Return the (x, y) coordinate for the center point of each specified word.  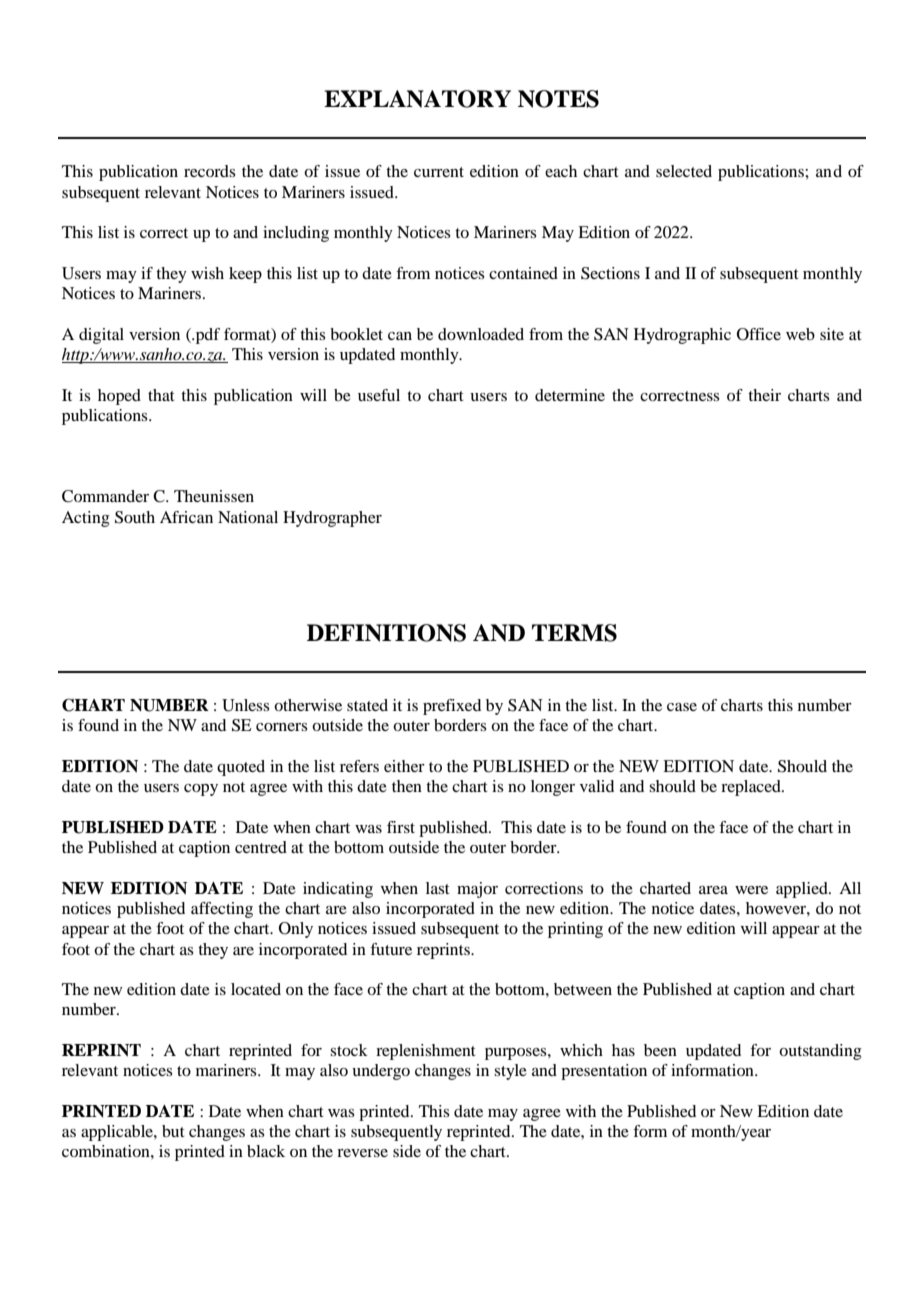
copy (201, 790)
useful (379, 395)
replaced (752, 788)
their (764, 395)
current (439, 172)
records (210, 171)
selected (684, 171)
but (173, 1131)
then (407, 786)
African (186, 517)
